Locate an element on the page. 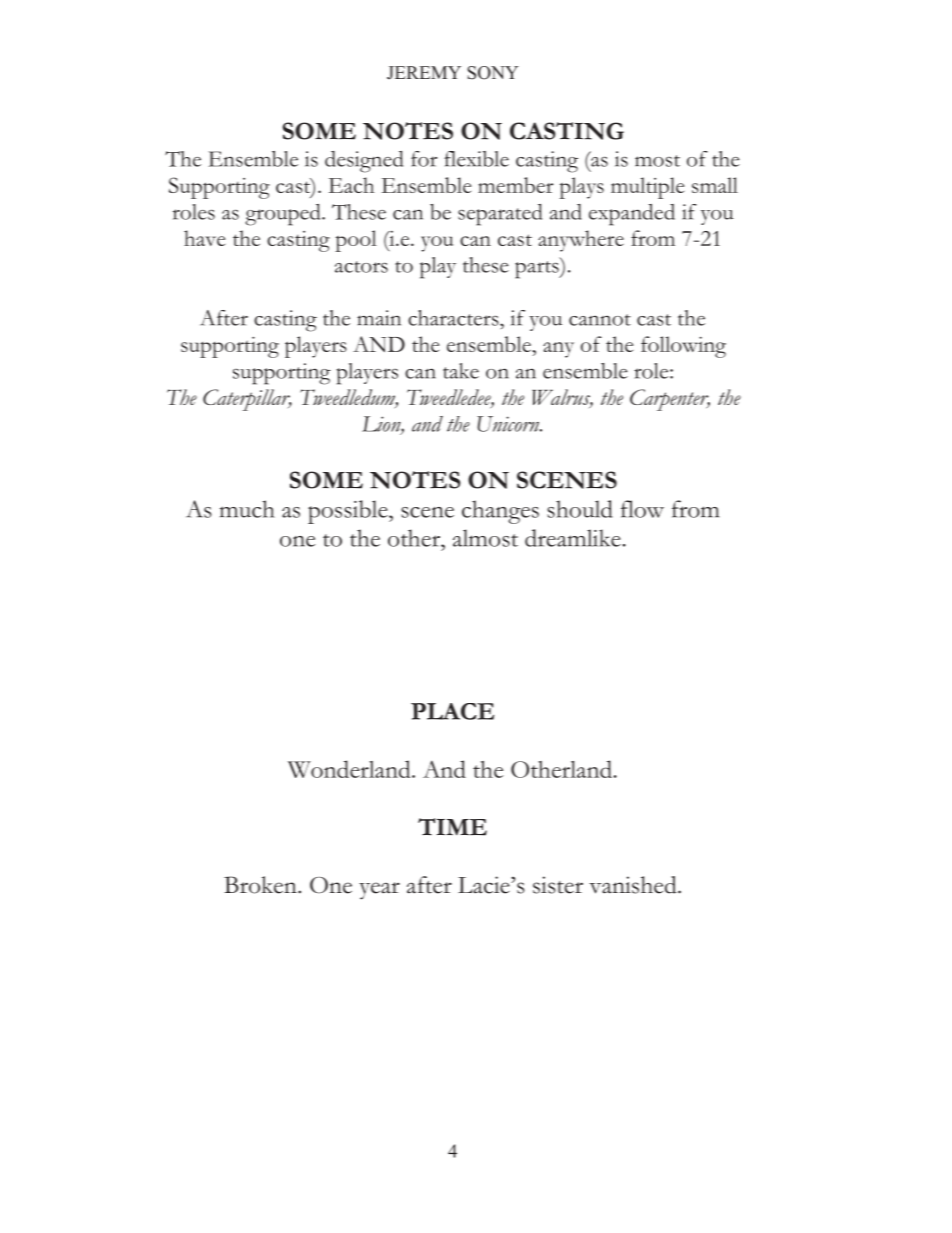 The height and width of the document is (1233, 952). much is located at coordinates (247, 509).
